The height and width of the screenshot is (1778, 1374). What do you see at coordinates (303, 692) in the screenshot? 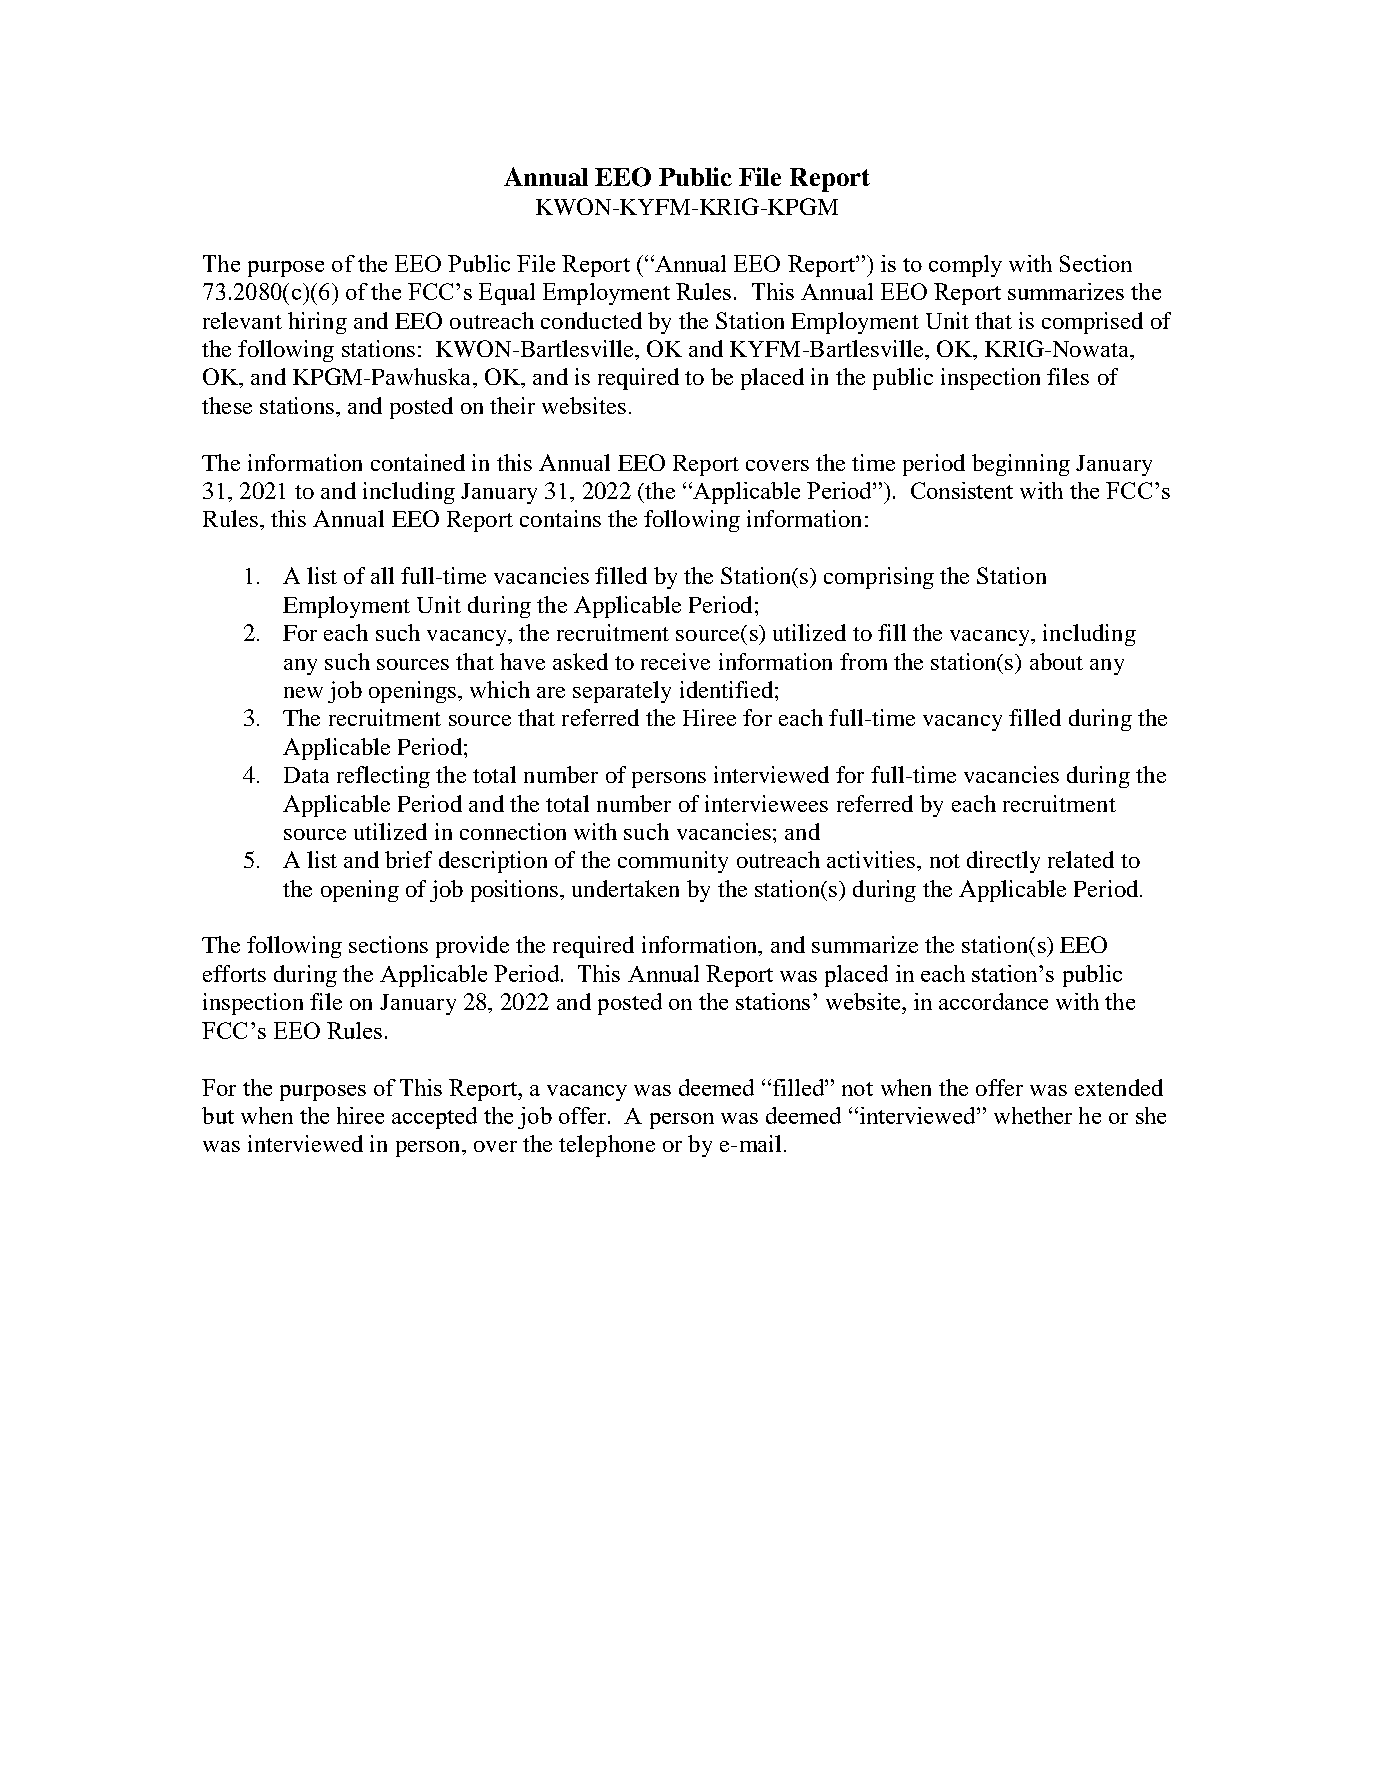
I see `new` at bounding box center [303, 692].
